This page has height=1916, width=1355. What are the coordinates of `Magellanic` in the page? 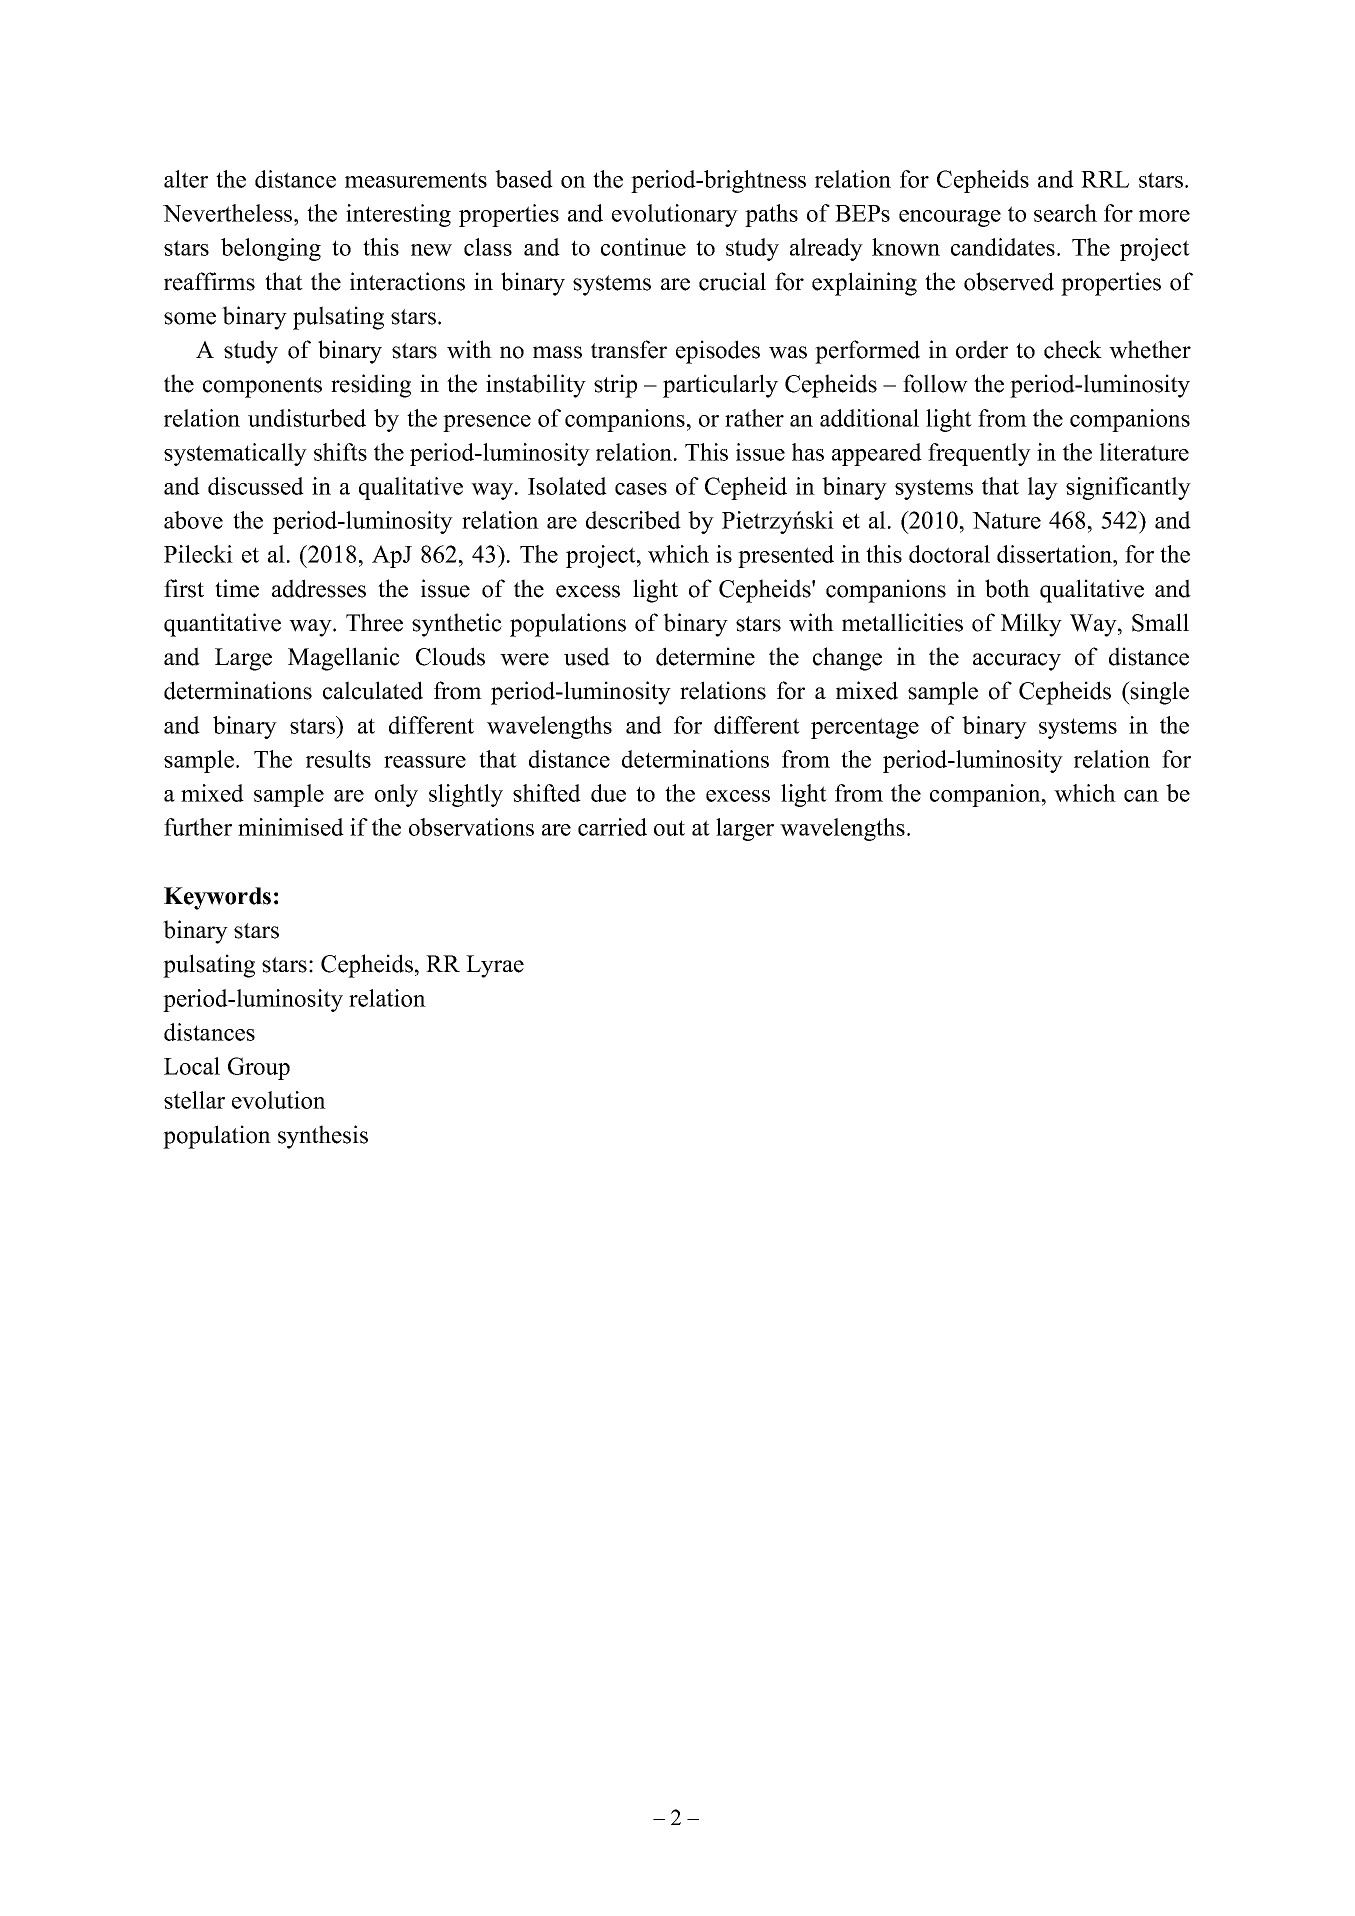 It's located at (344, 659).
